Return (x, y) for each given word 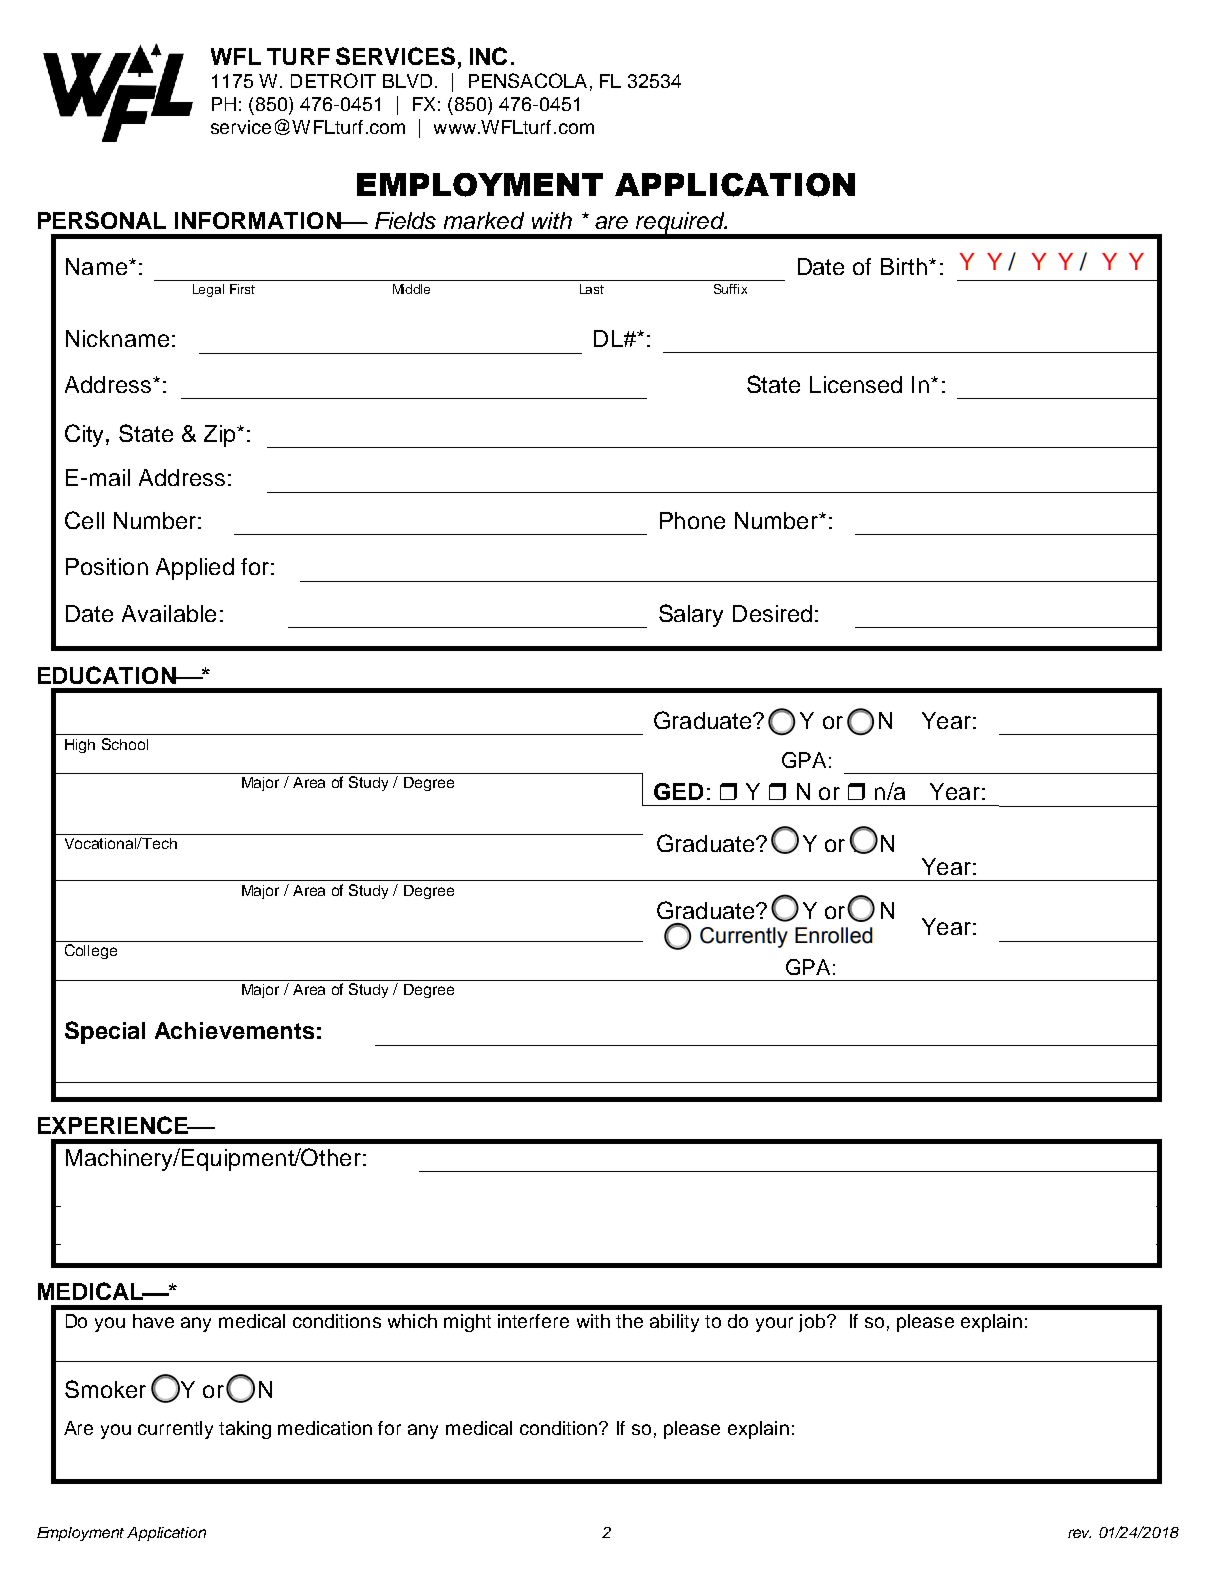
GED (678, 791)
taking (245, 1430)
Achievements (234, 1030)
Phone (692, 520)
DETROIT (333, 80)
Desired (772, 613)
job (812, 1323)
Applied (195, 569)
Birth (904, 266)
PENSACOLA (528, 80)
